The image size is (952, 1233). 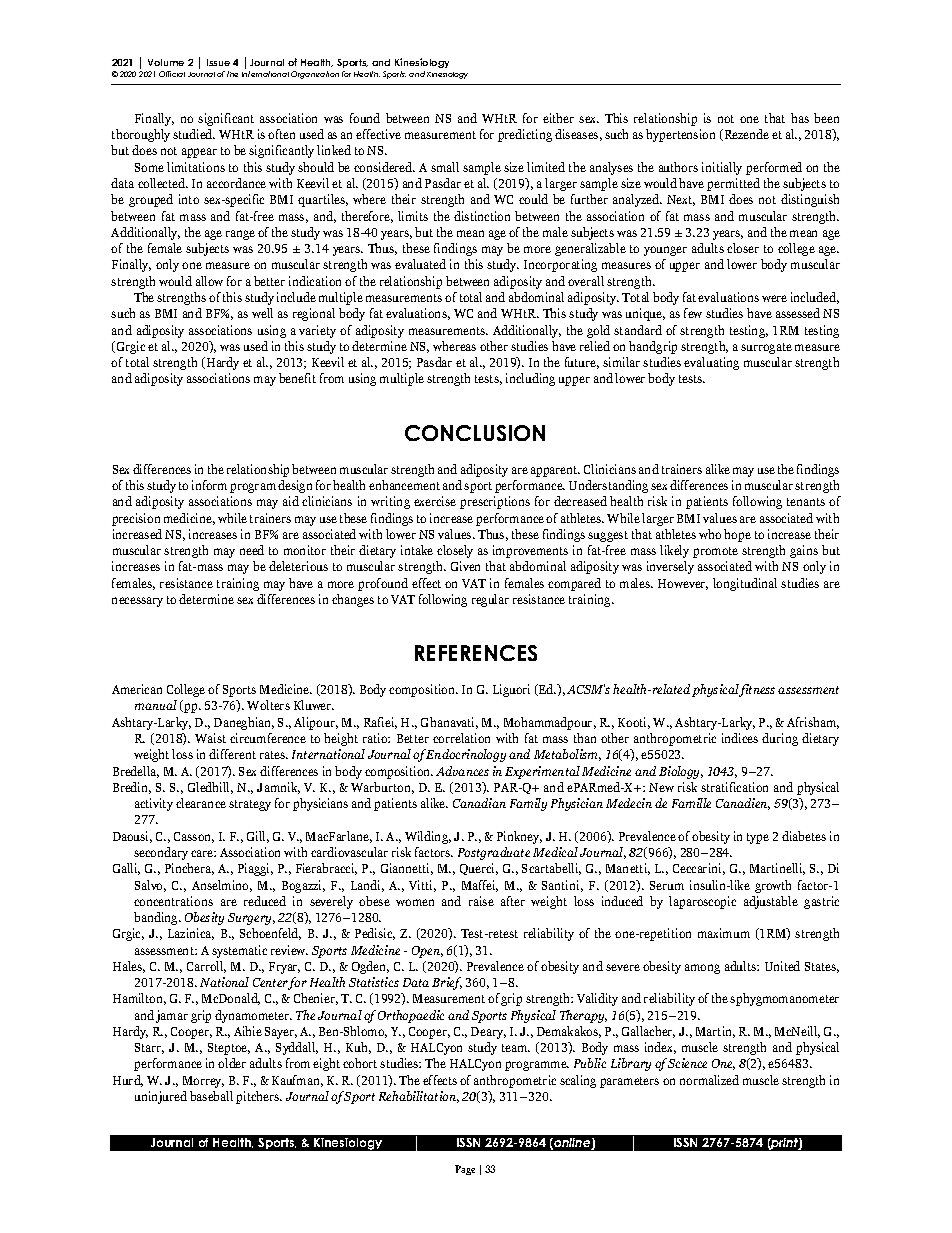 What do you see at coordinates (800, 118) in the page?
I see `has` at bounding box center [800, 118].
